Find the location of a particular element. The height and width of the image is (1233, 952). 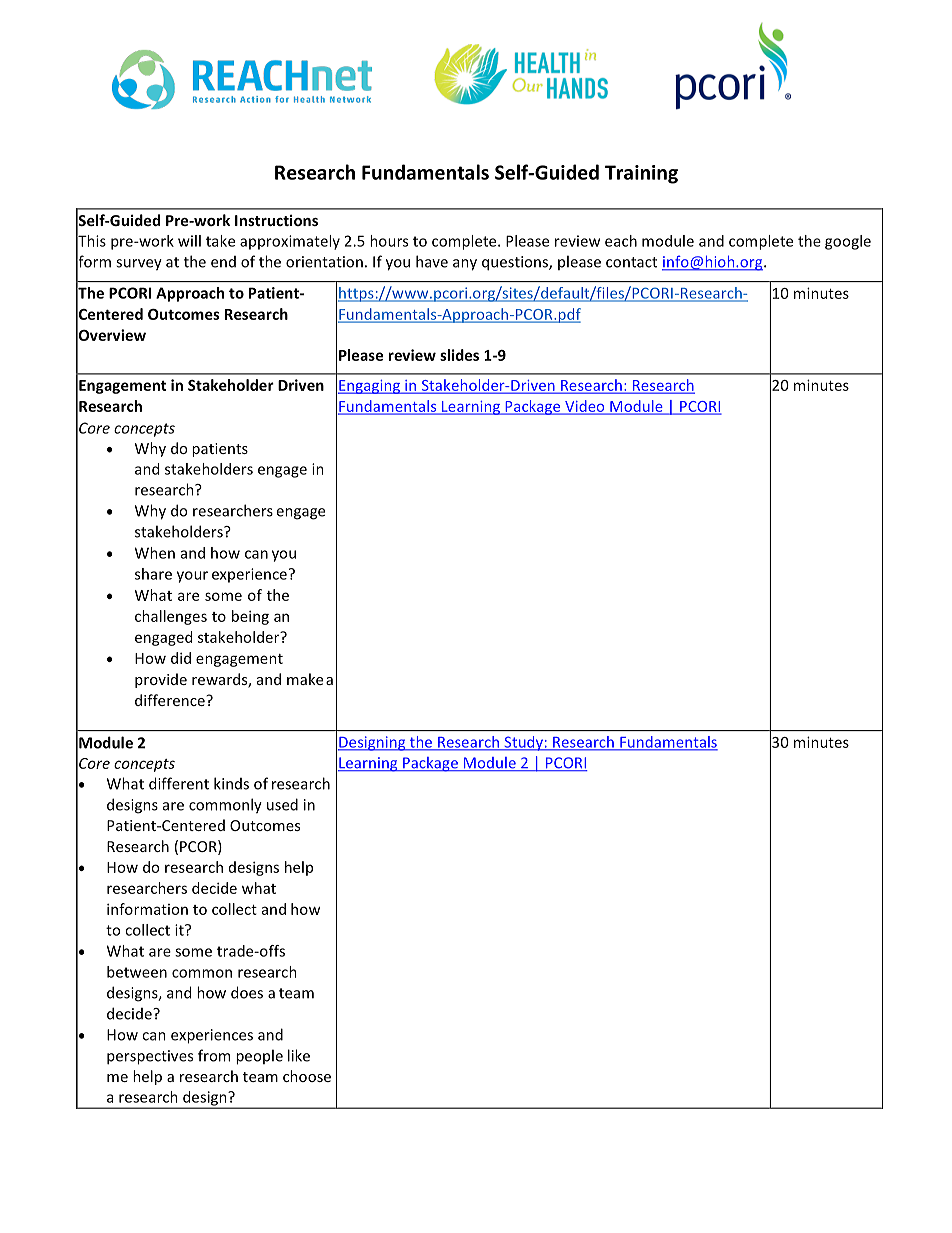

When is located at coordinates (155, 553).
